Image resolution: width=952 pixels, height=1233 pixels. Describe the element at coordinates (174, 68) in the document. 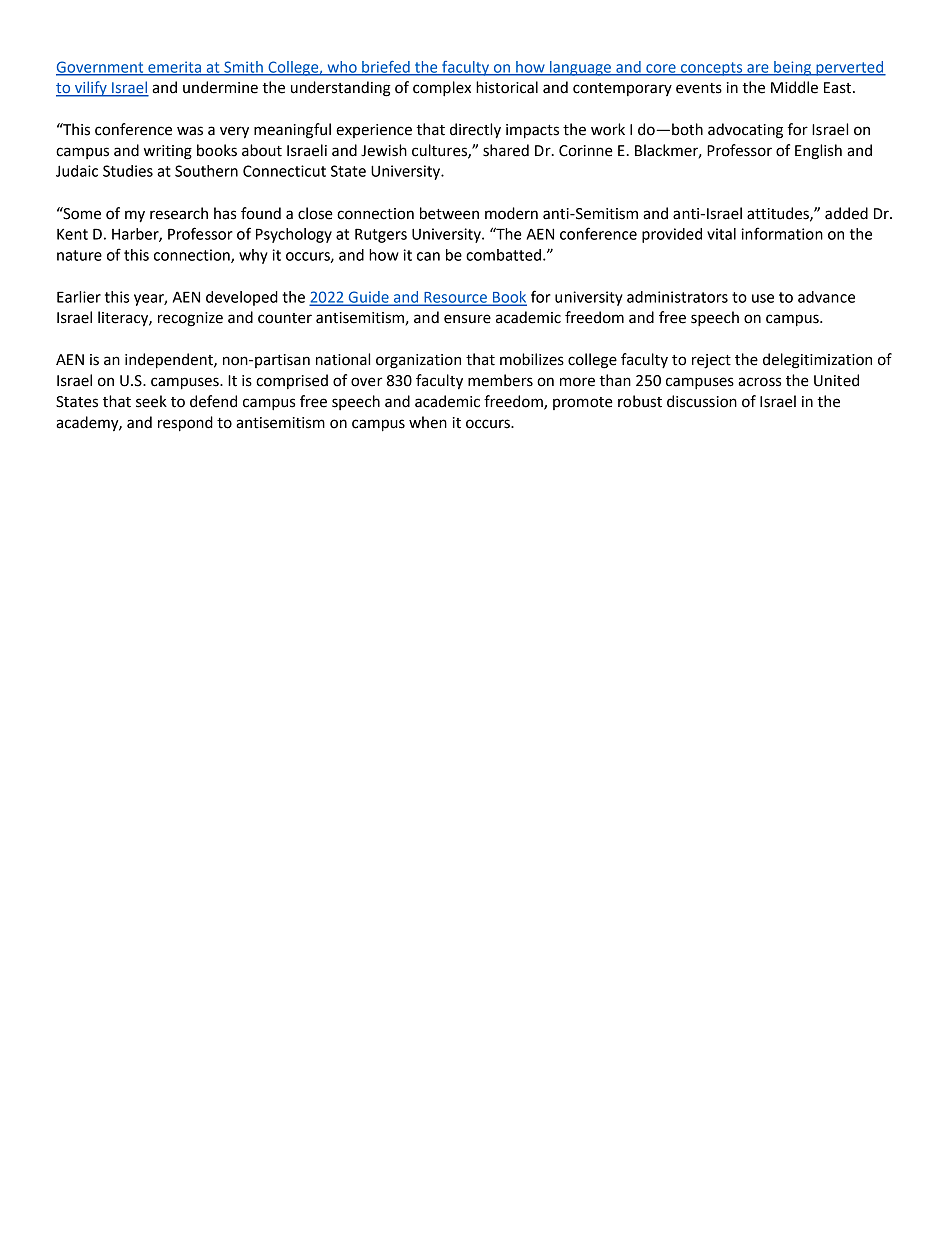

I see `emerita` at that location.
